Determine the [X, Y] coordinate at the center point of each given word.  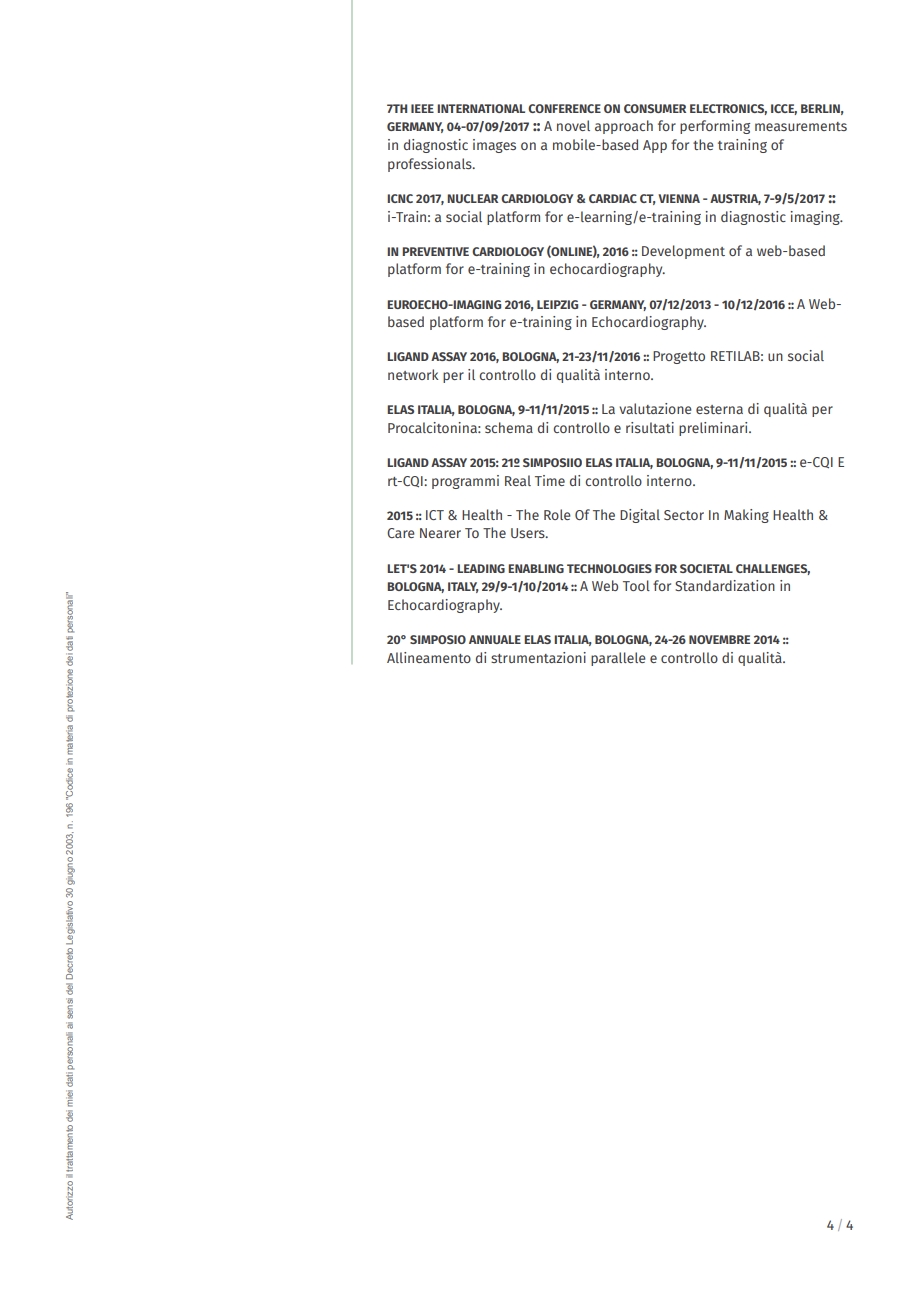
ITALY [463, 587]
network [413, 374]
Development [683, 252]
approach [624, 127]
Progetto [679, 357]
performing [715, 127]
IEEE [422, 108]
